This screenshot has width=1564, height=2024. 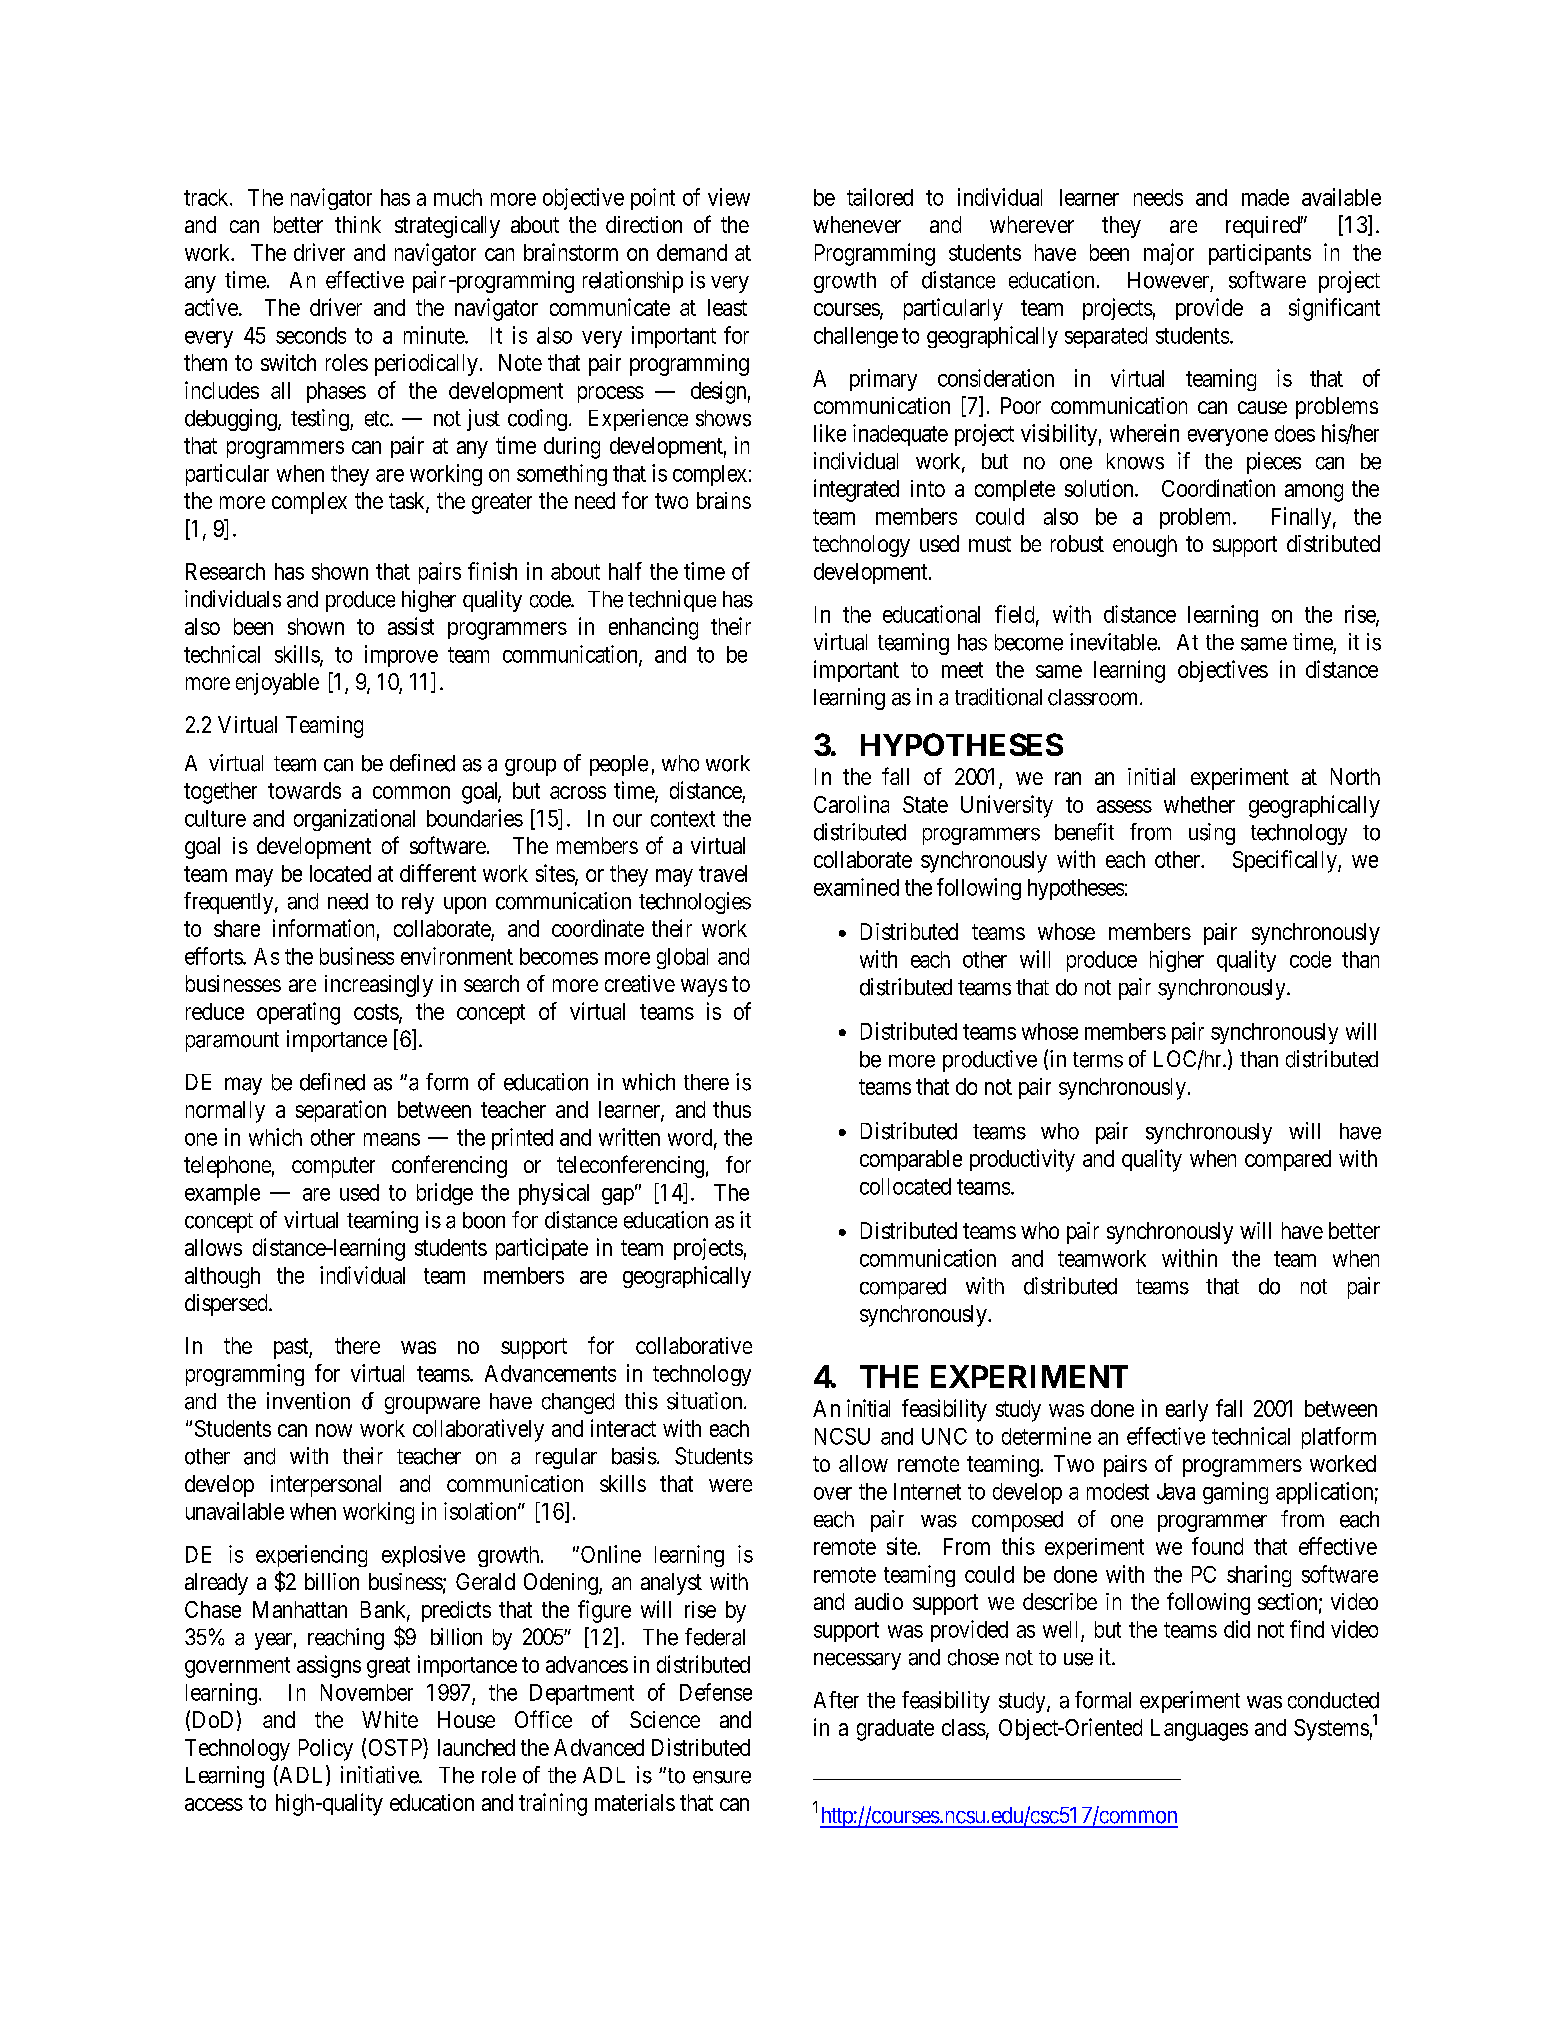 I want to click on terms, so click(x=1098, y=1060).
